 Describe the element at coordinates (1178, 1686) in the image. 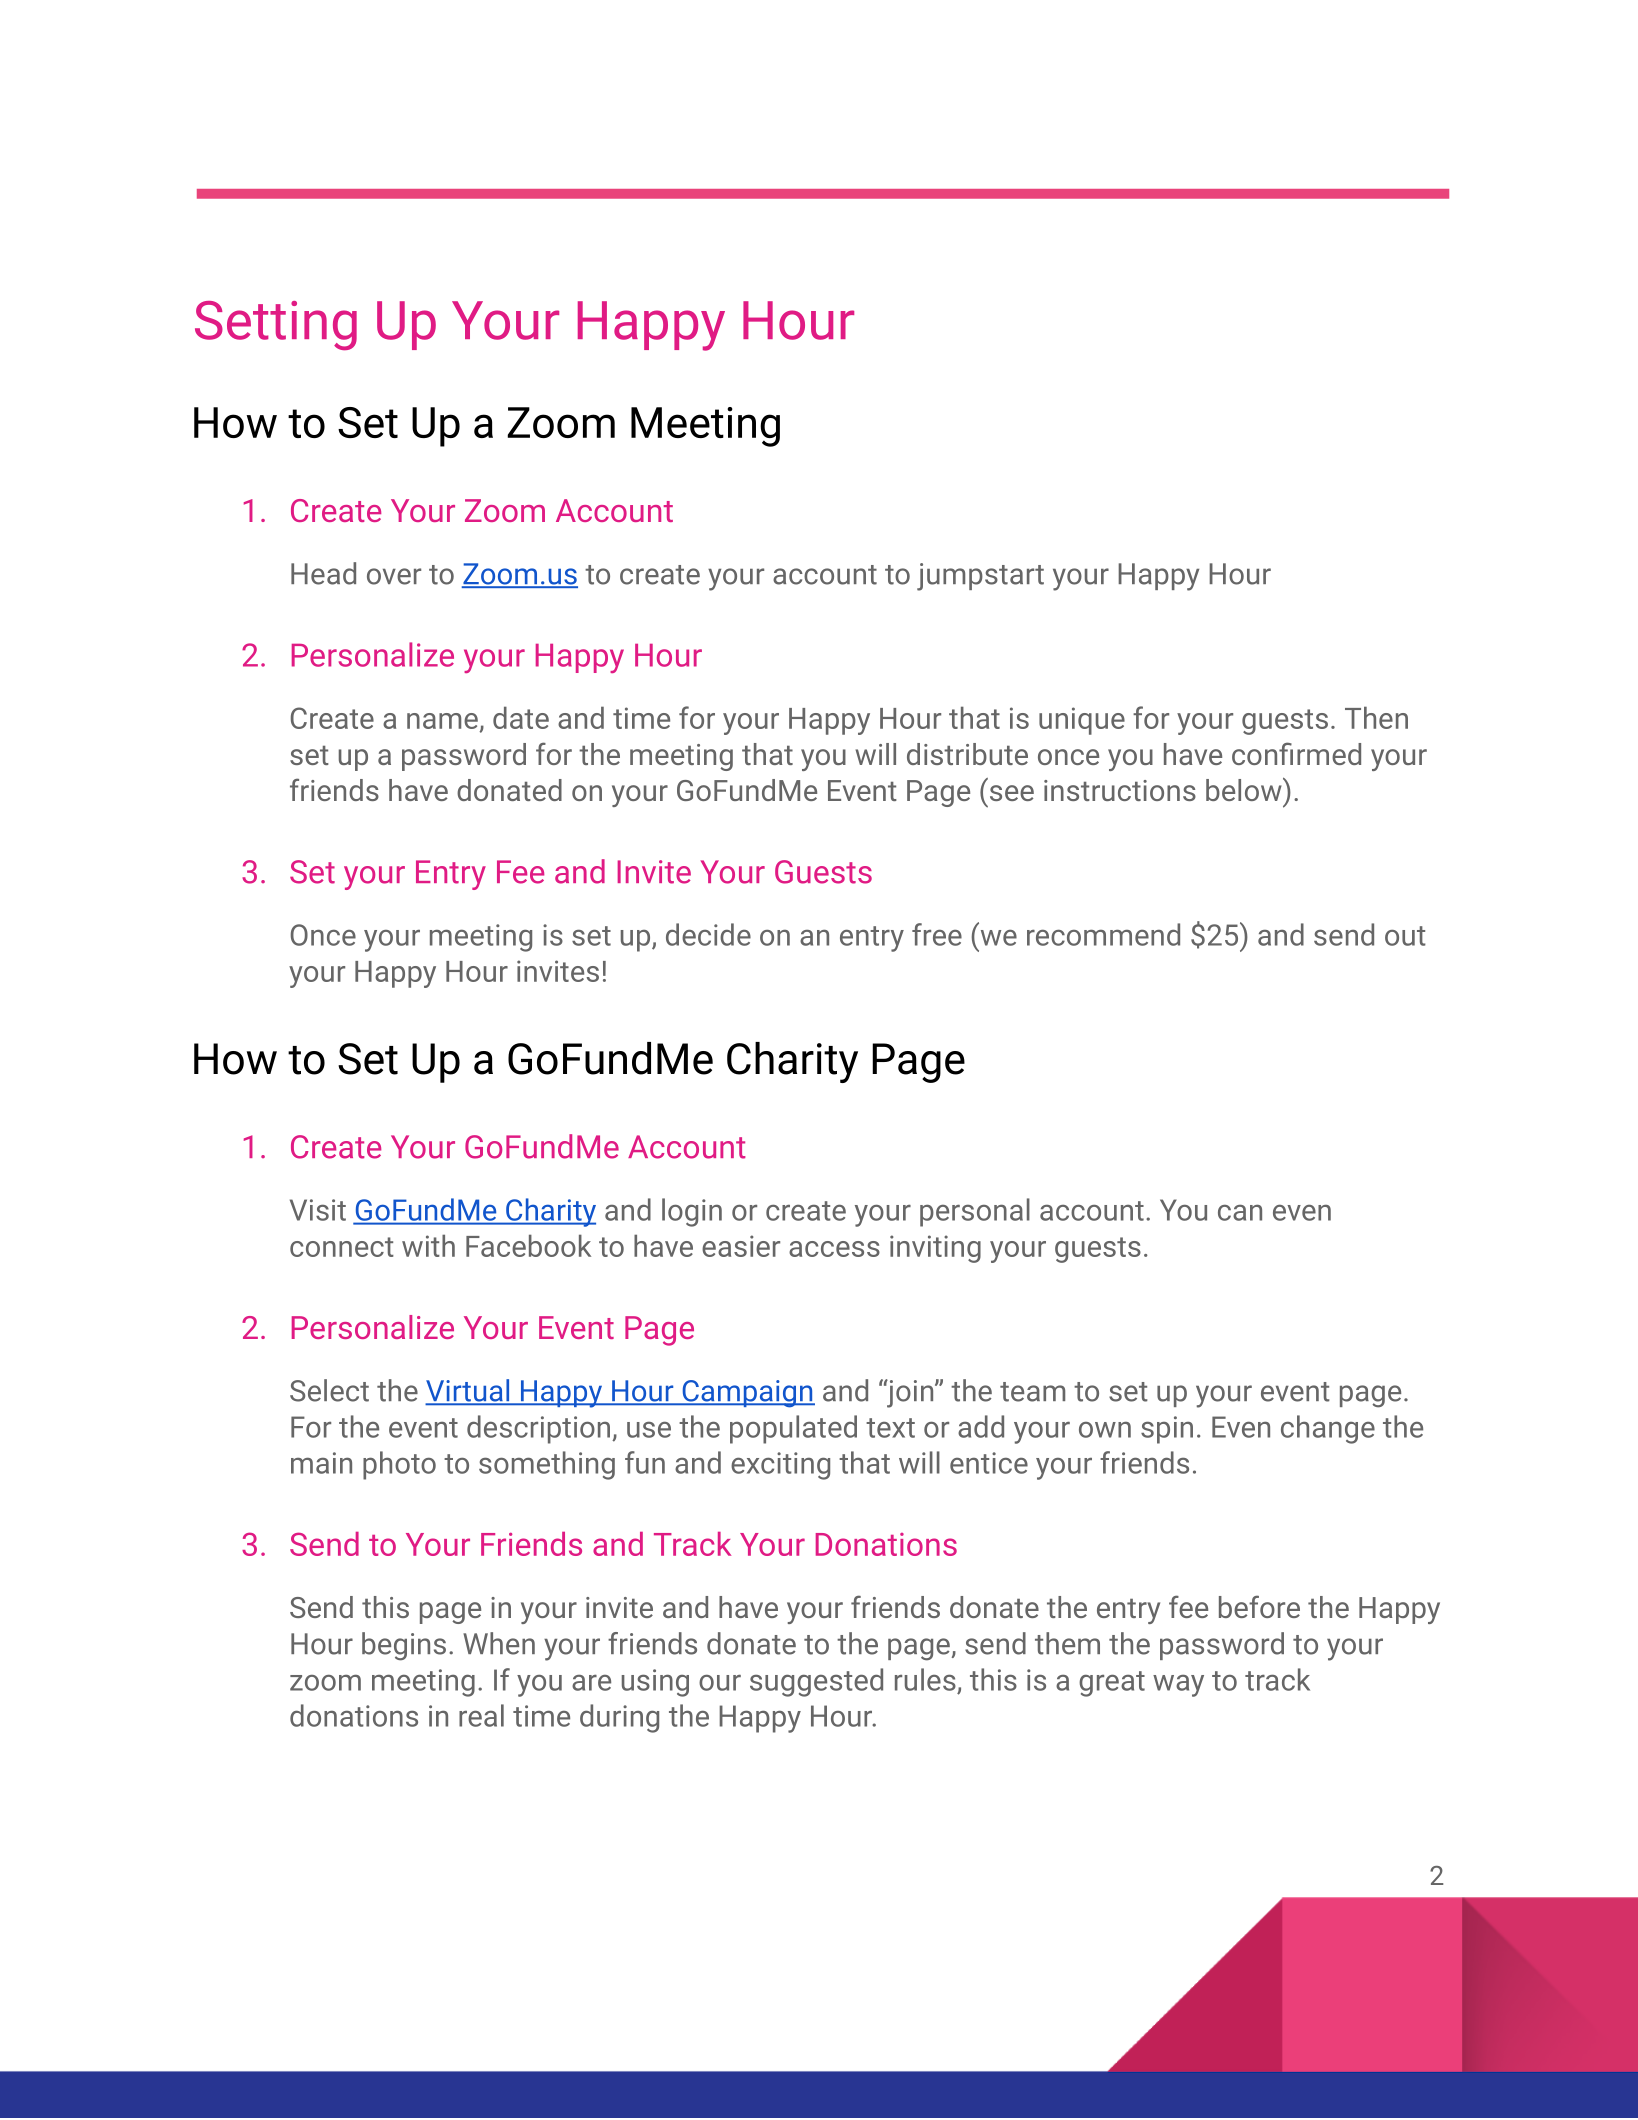

I see `way` at that location.
